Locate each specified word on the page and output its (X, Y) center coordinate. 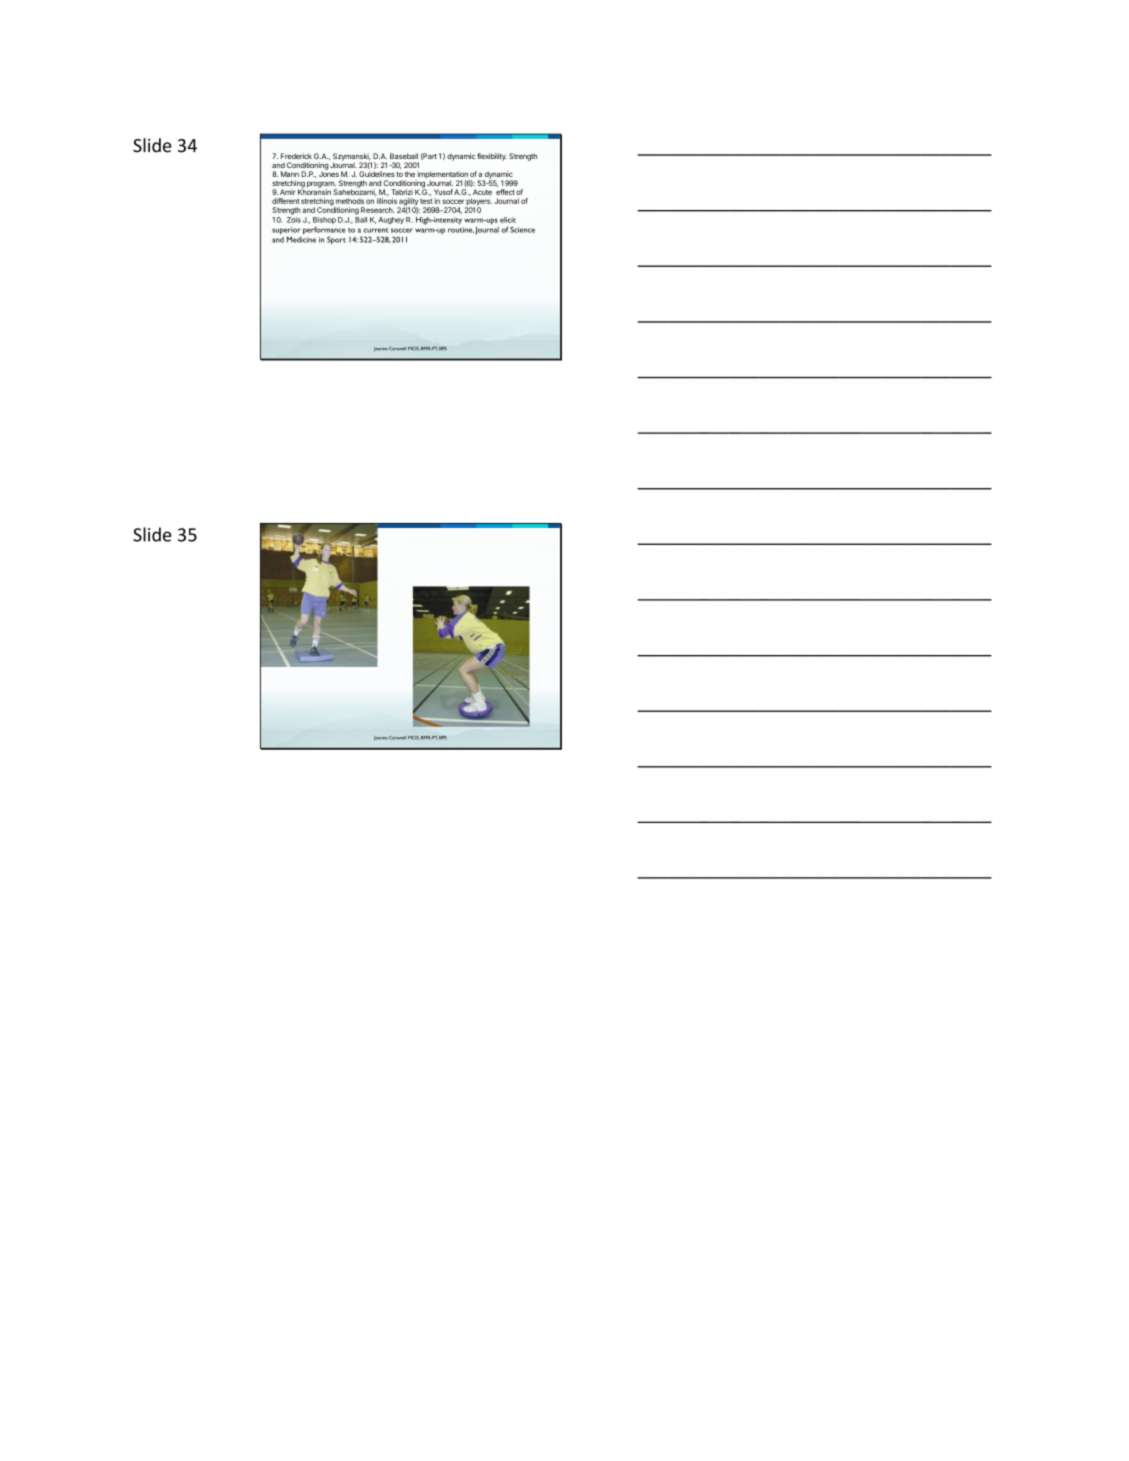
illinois (387, 201)
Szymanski (352, 158)
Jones (329, 173)
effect (505, 192)
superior (286, 231)
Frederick (296, 156)
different (286, 201)
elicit (508, 220)
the (410, 174)
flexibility (492, 157)
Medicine (301, 238)
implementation (442, 176)
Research (377, 210)
